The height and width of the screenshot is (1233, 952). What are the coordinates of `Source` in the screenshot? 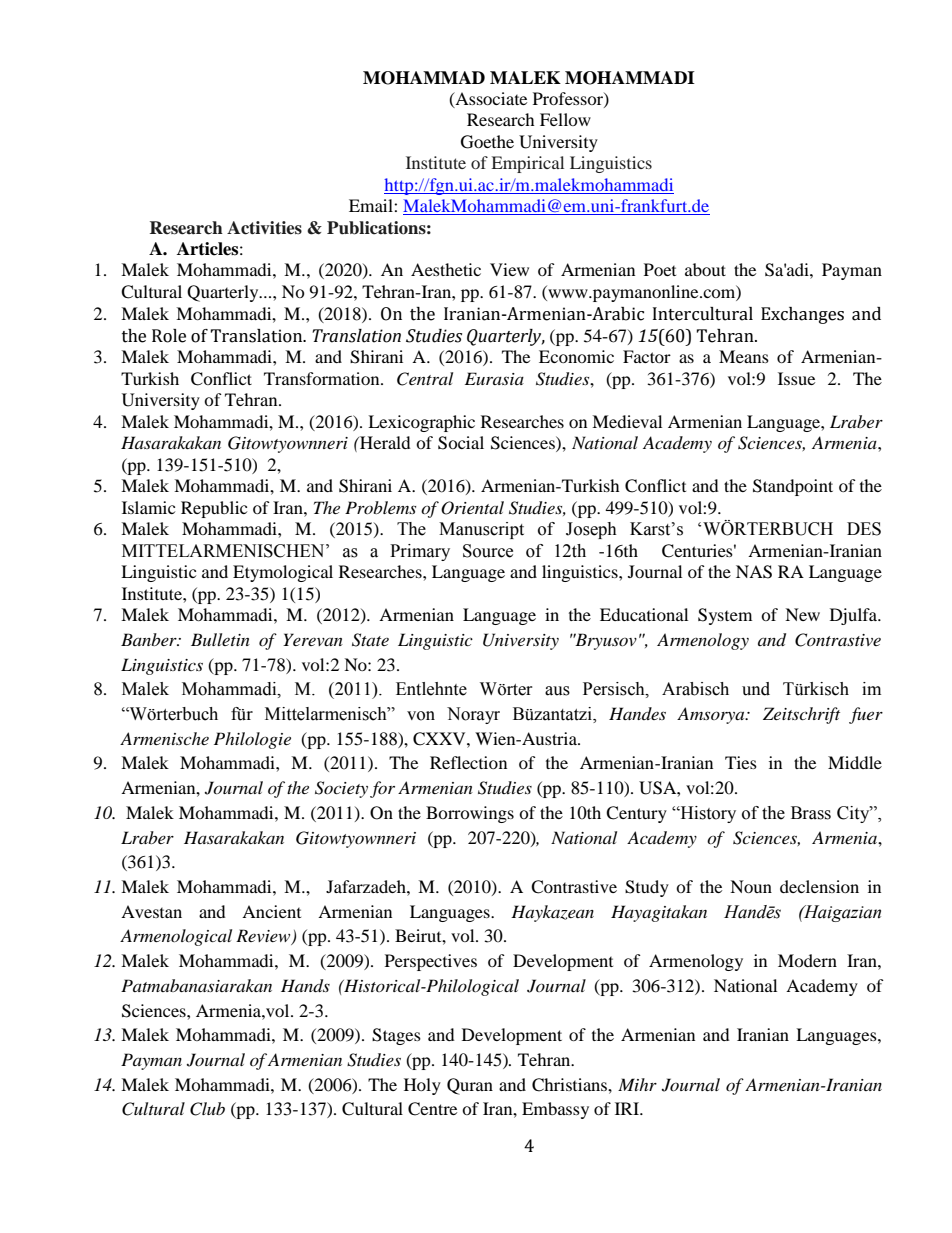 It's located at (488, 551).
